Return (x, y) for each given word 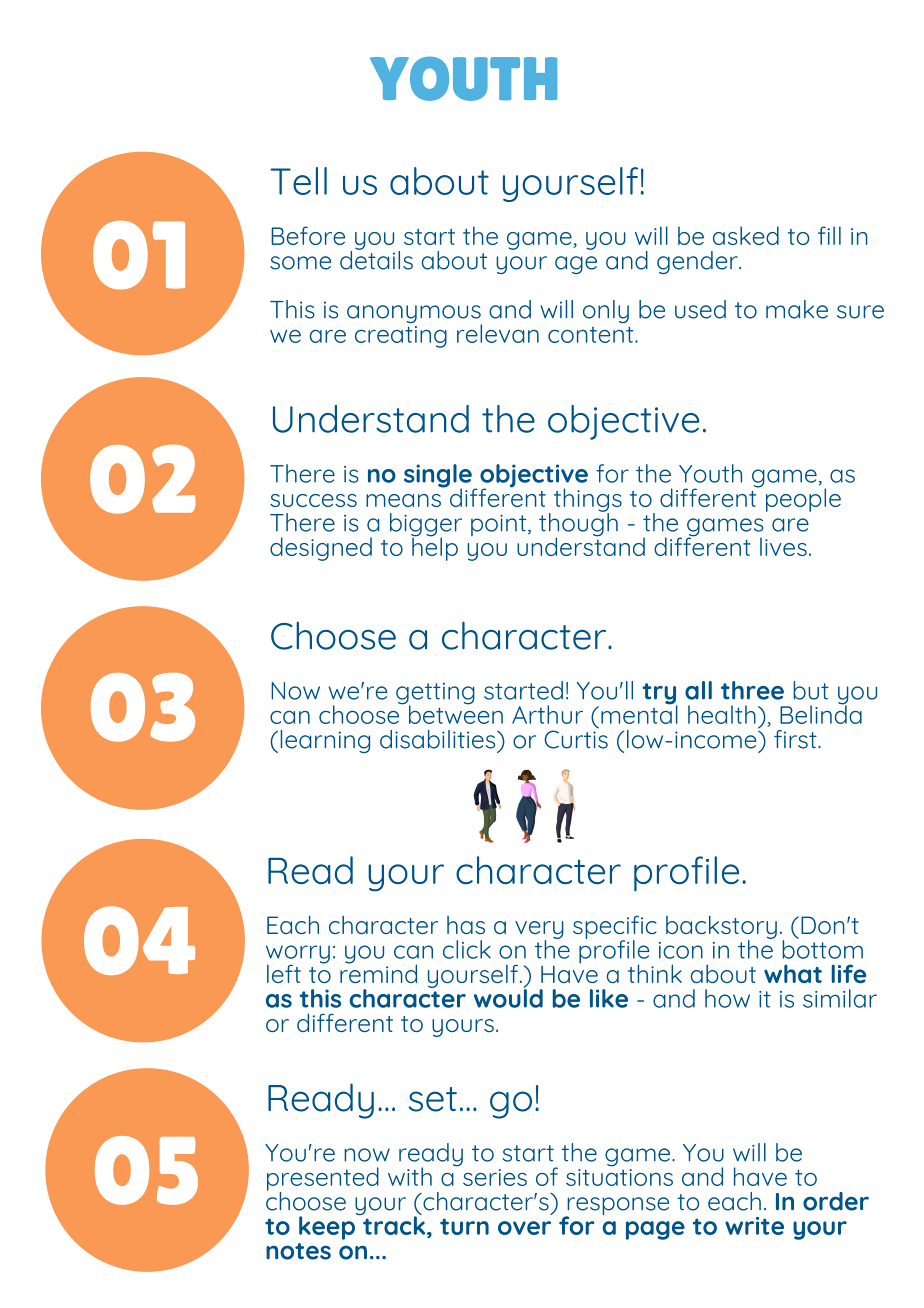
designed (321, 549)
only (606, 311)
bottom (822, 948)
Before (308, 235)
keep (328, 1227)
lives (783, 546)
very (539, 931)
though (578, 524)
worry (298, 955)
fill (829, 235)
